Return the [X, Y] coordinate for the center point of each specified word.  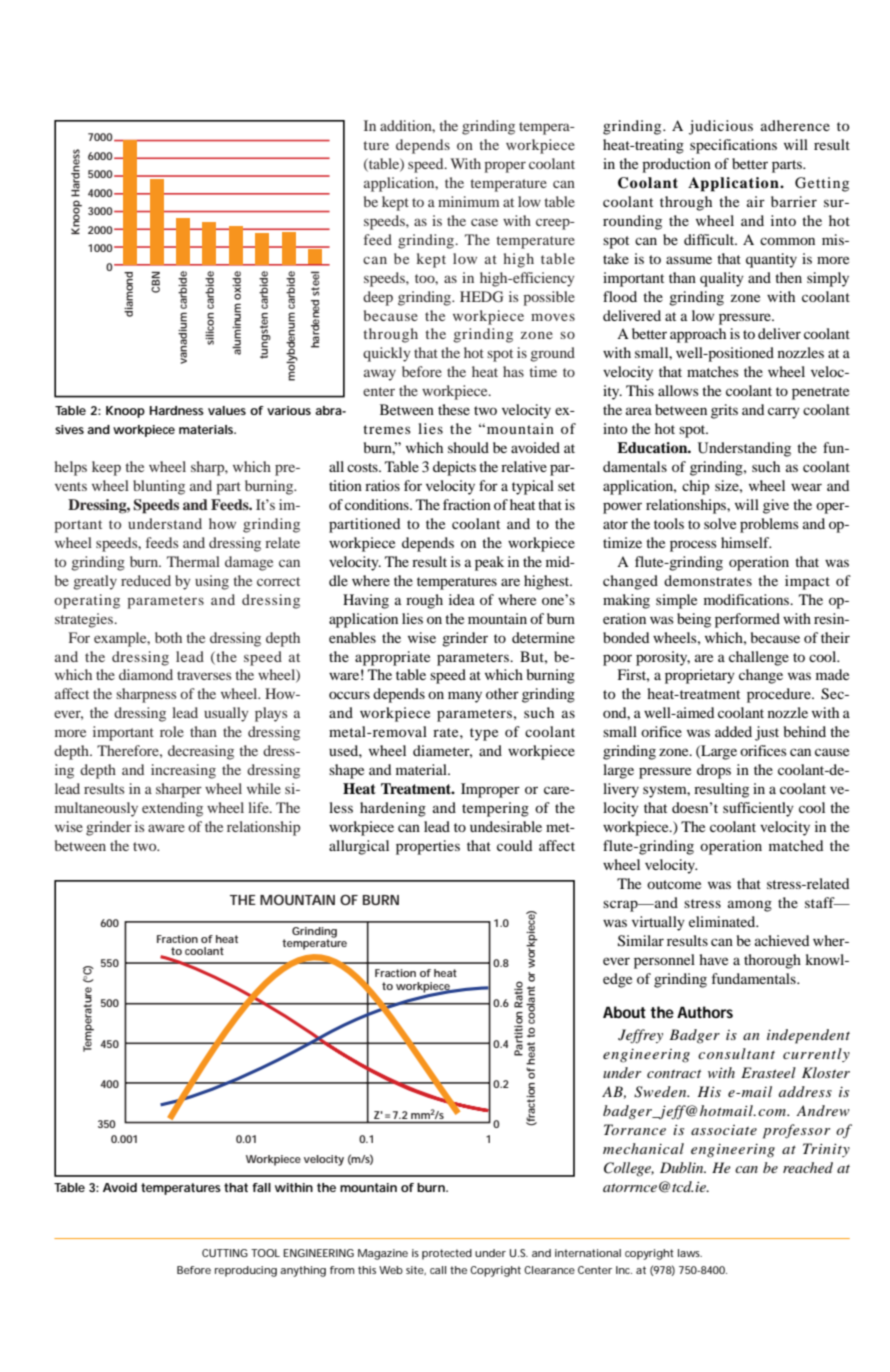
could [514, 845]
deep [378, 298]
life [259, 807]
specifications [733, 146]
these [454, 409]
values [227, 410]
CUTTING [225, 1253]
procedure [780, 695]
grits [724, 411]
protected [447, 1254]
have [713, 959]
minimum [468, 201]
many [465, 697]
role [172, 731]
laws [690, 1253]
